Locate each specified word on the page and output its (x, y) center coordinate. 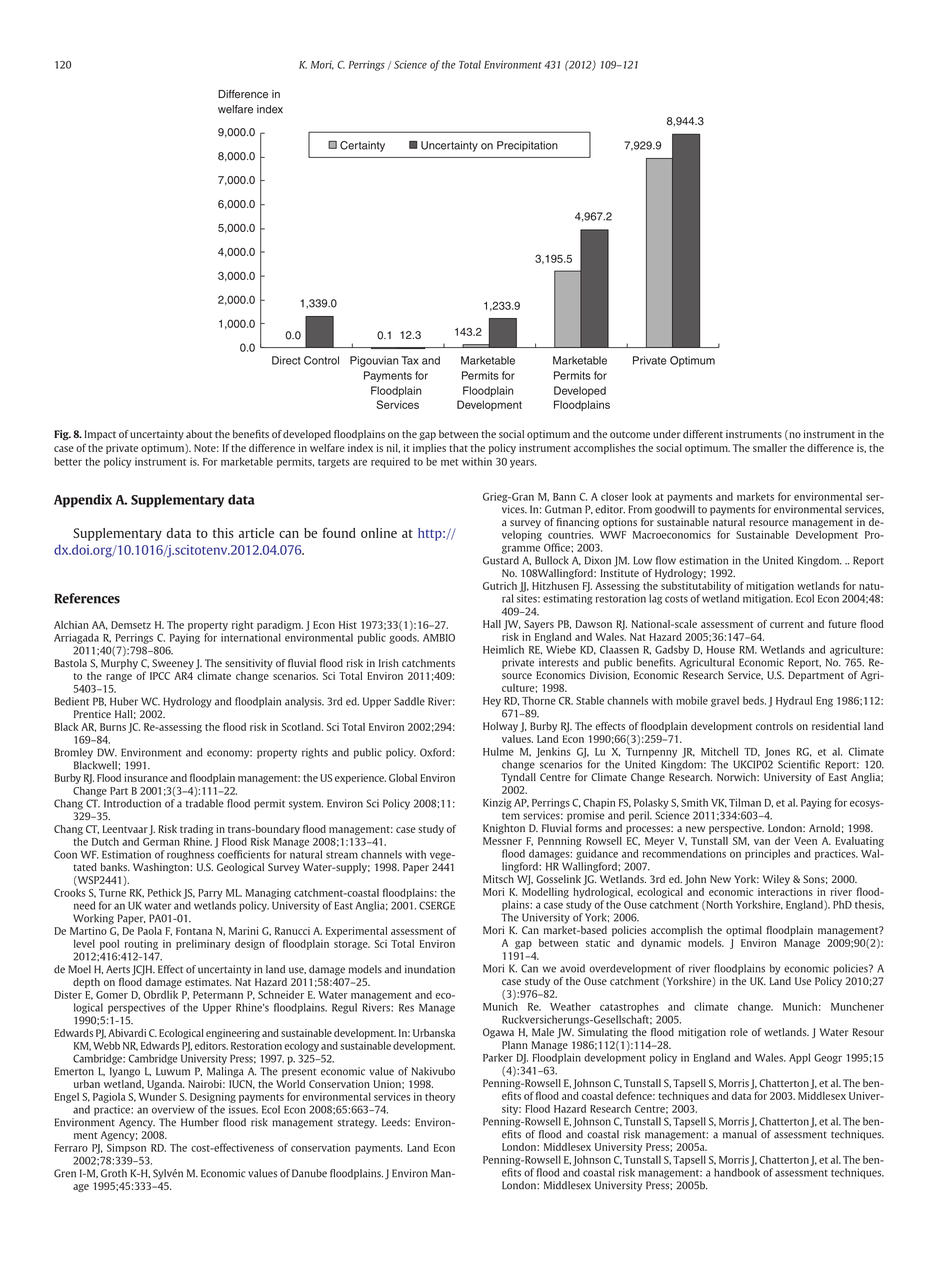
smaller (770, 448)
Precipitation (527, 146)
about (199, 434)
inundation (430, 969)
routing (141, 945)
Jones (777, 753)
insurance (146, 778)
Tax (409, 360)
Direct (286, 360)
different (703, 434)
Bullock (552, 560)
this (223, 533)
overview (173, 1109)
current (787, 624)
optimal (744, 931)
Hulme (498, 751)
